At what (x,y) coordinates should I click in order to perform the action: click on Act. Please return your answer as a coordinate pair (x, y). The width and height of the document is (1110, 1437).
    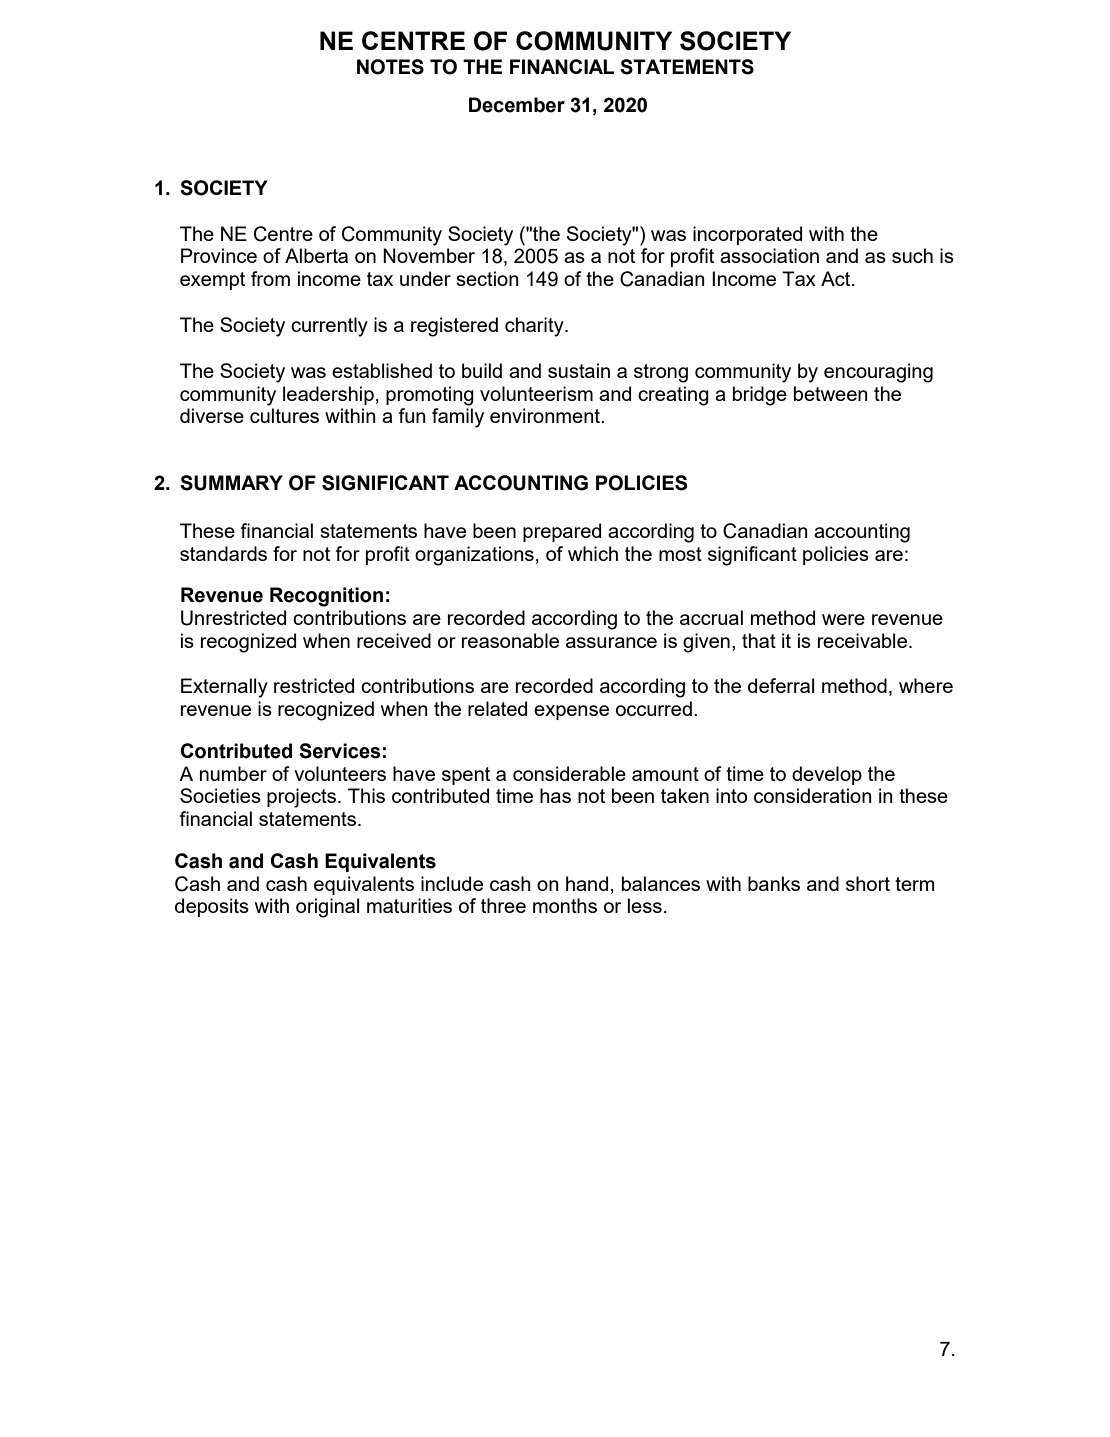
    Looking at the image, I should click on (837, 278).
